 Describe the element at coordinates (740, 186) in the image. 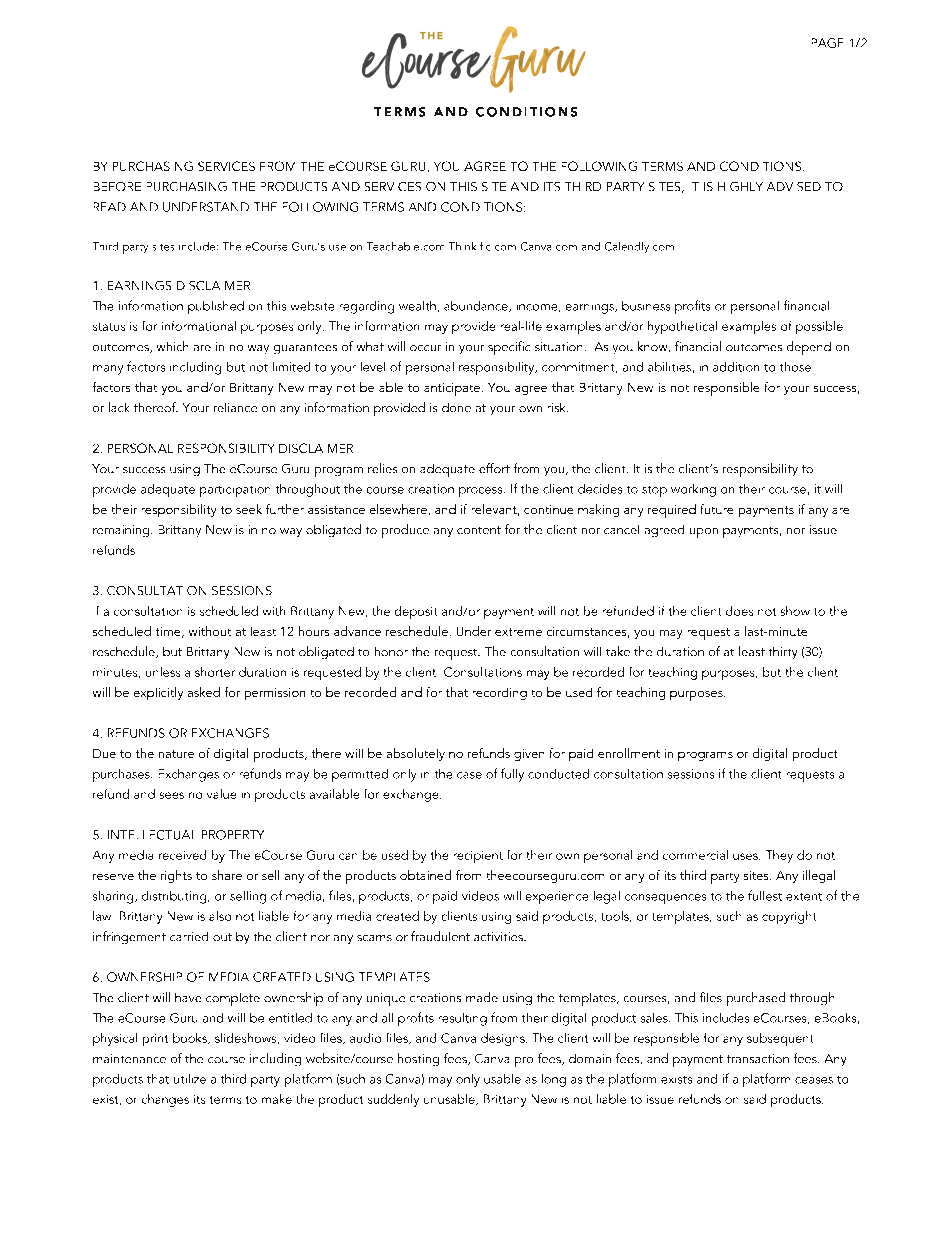

I see `HIGHLY` at that location.
